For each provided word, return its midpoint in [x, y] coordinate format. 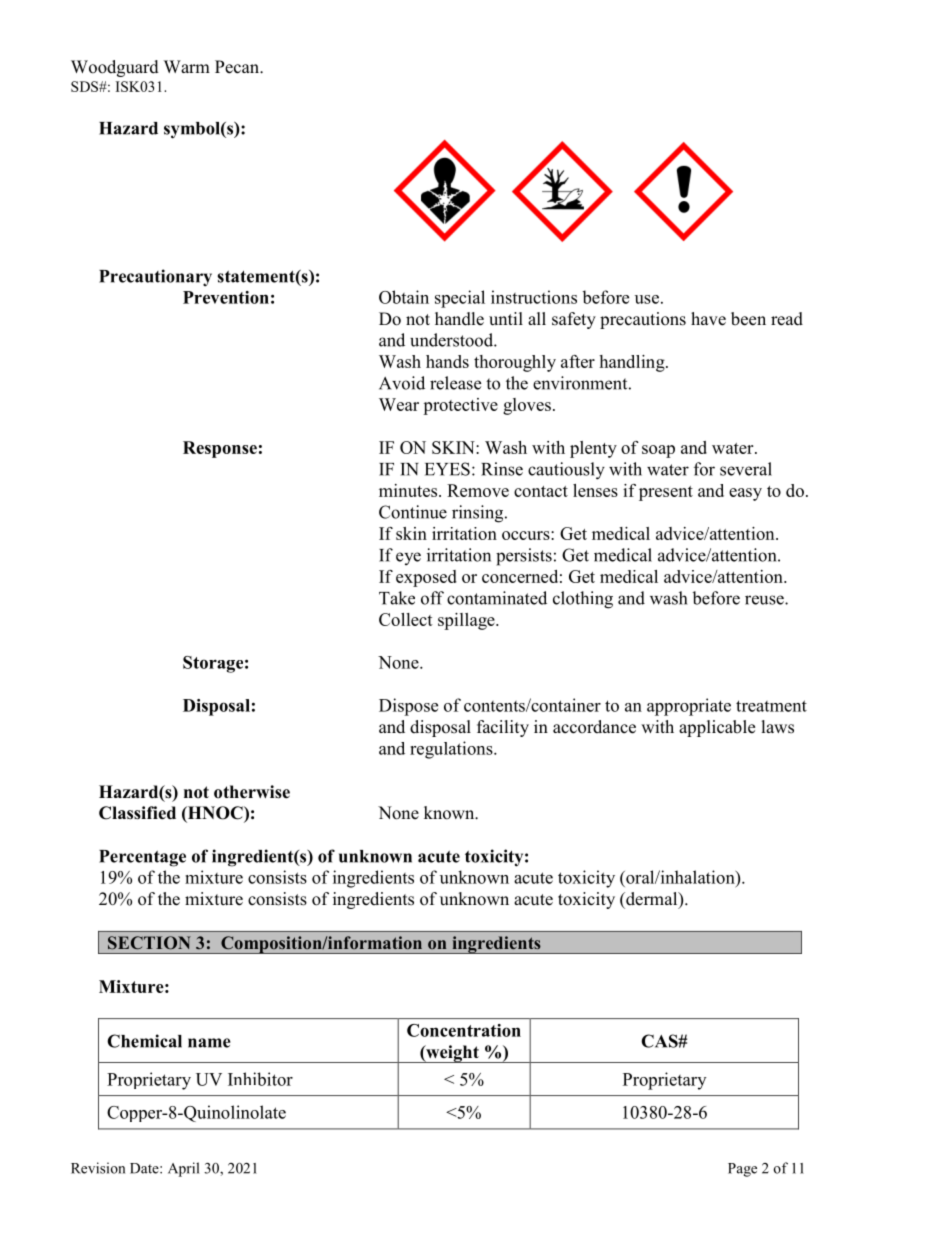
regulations [452, 750]
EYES [447, 469]
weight [452, 1054]
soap [658, 451]
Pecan [238, 67]
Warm [187, 66]
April [183, 1169]
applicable [717, 728]
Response [220, 449]
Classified [137, 813]
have [708, 319]
